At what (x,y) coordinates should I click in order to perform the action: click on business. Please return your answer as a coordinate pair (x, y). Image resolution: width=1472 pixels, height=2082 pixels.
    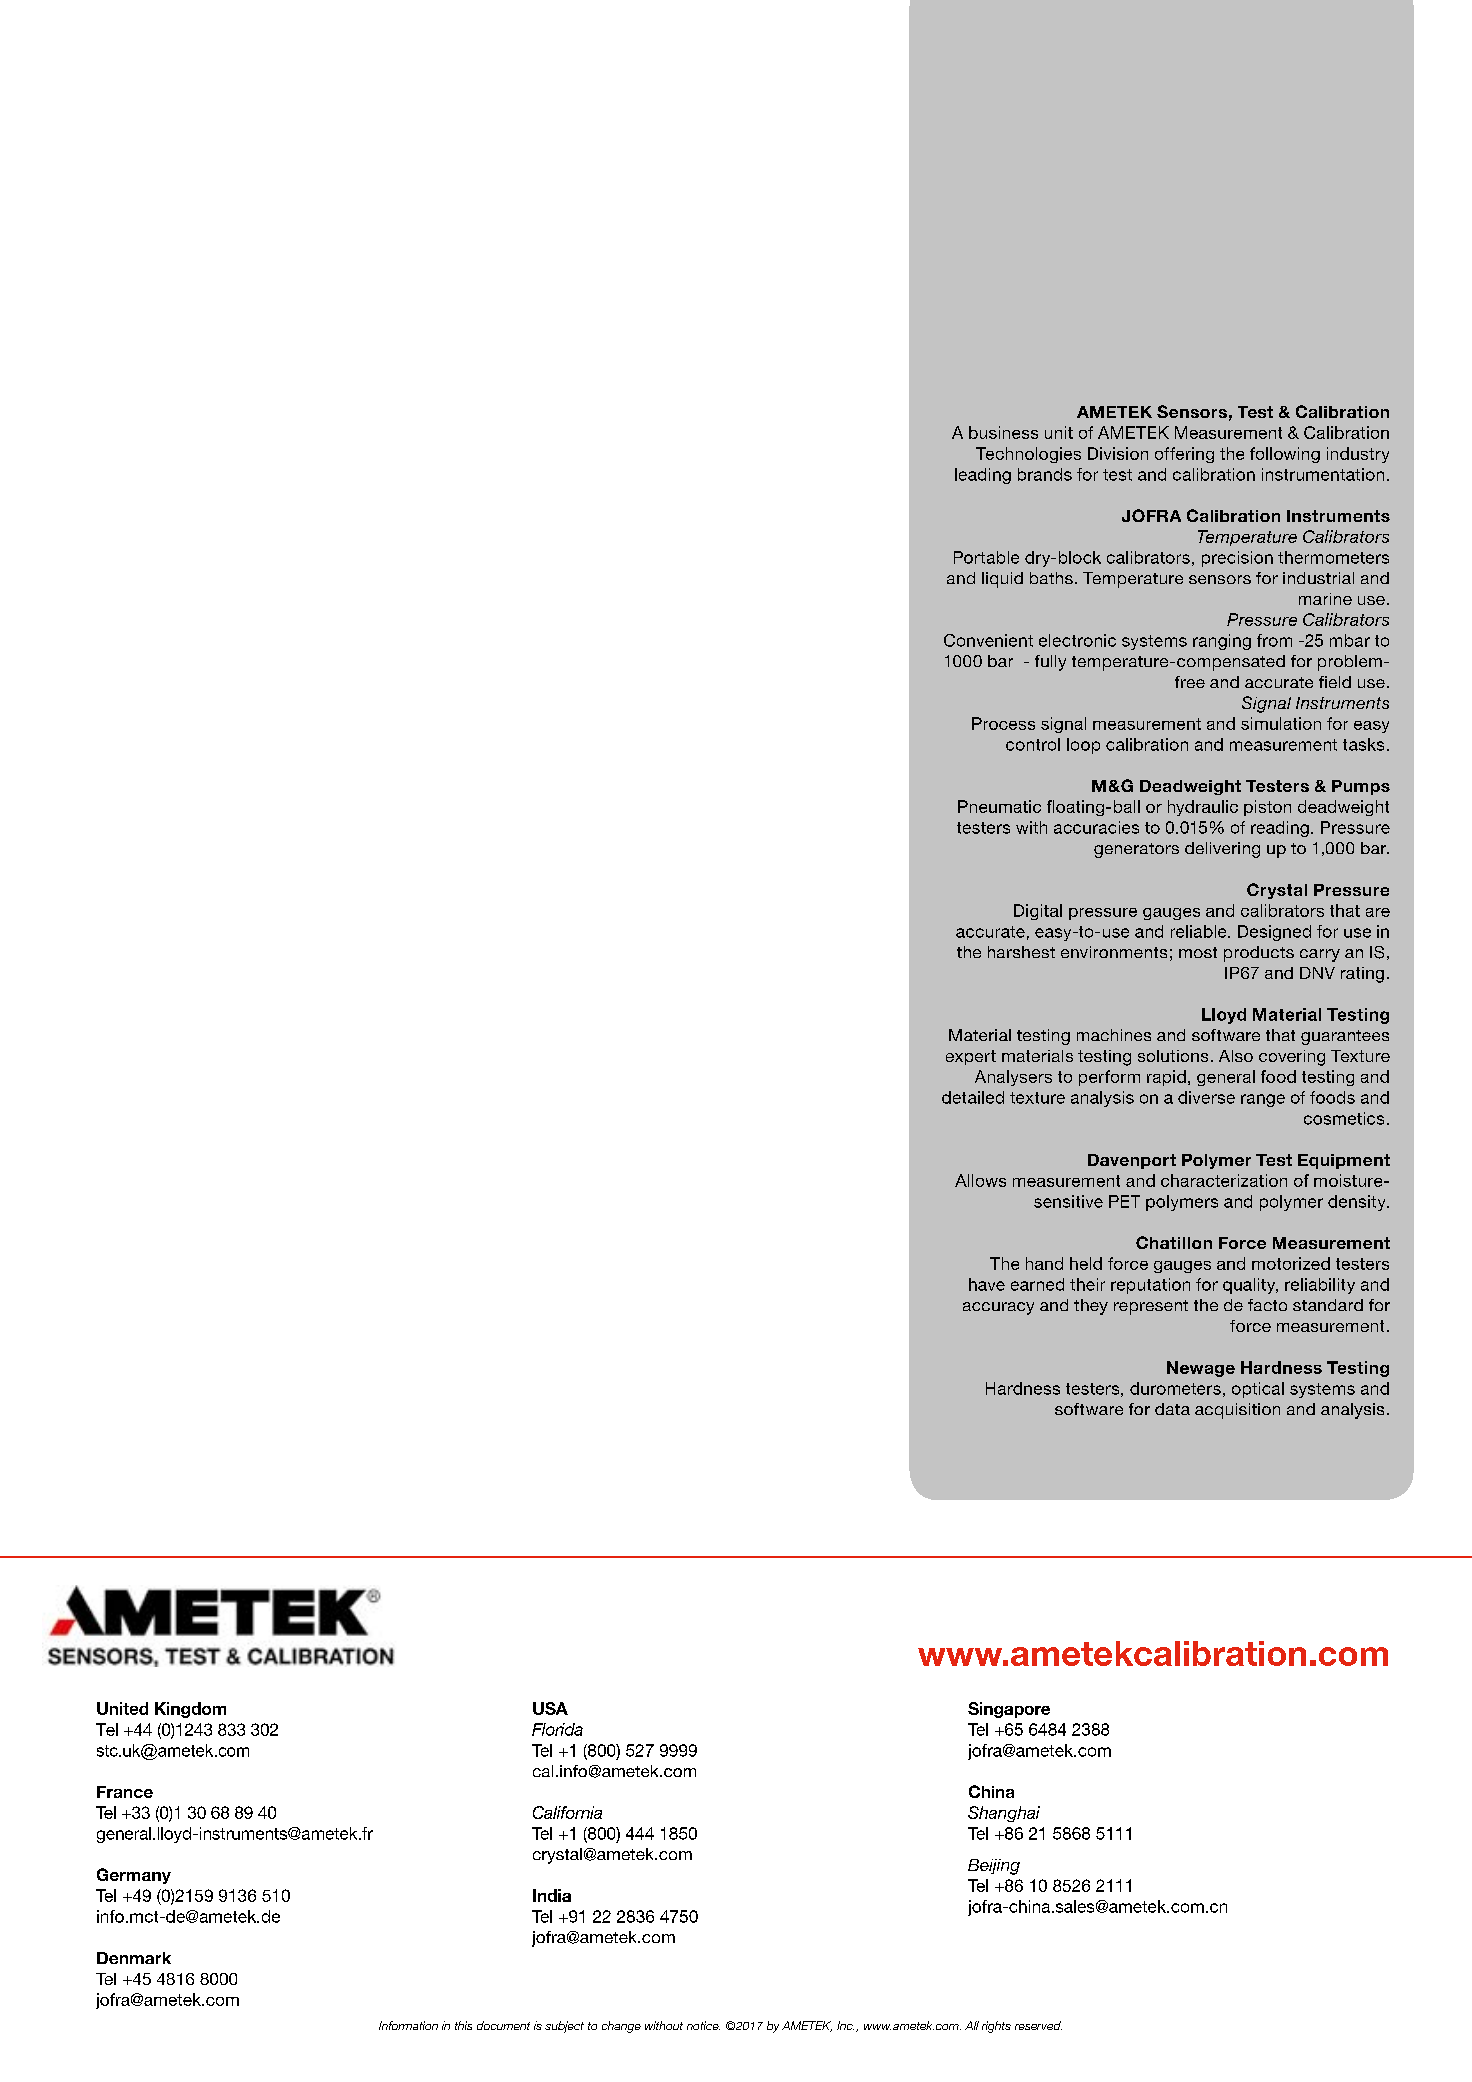
    Looking at the image, I should click on (1003, 432).
